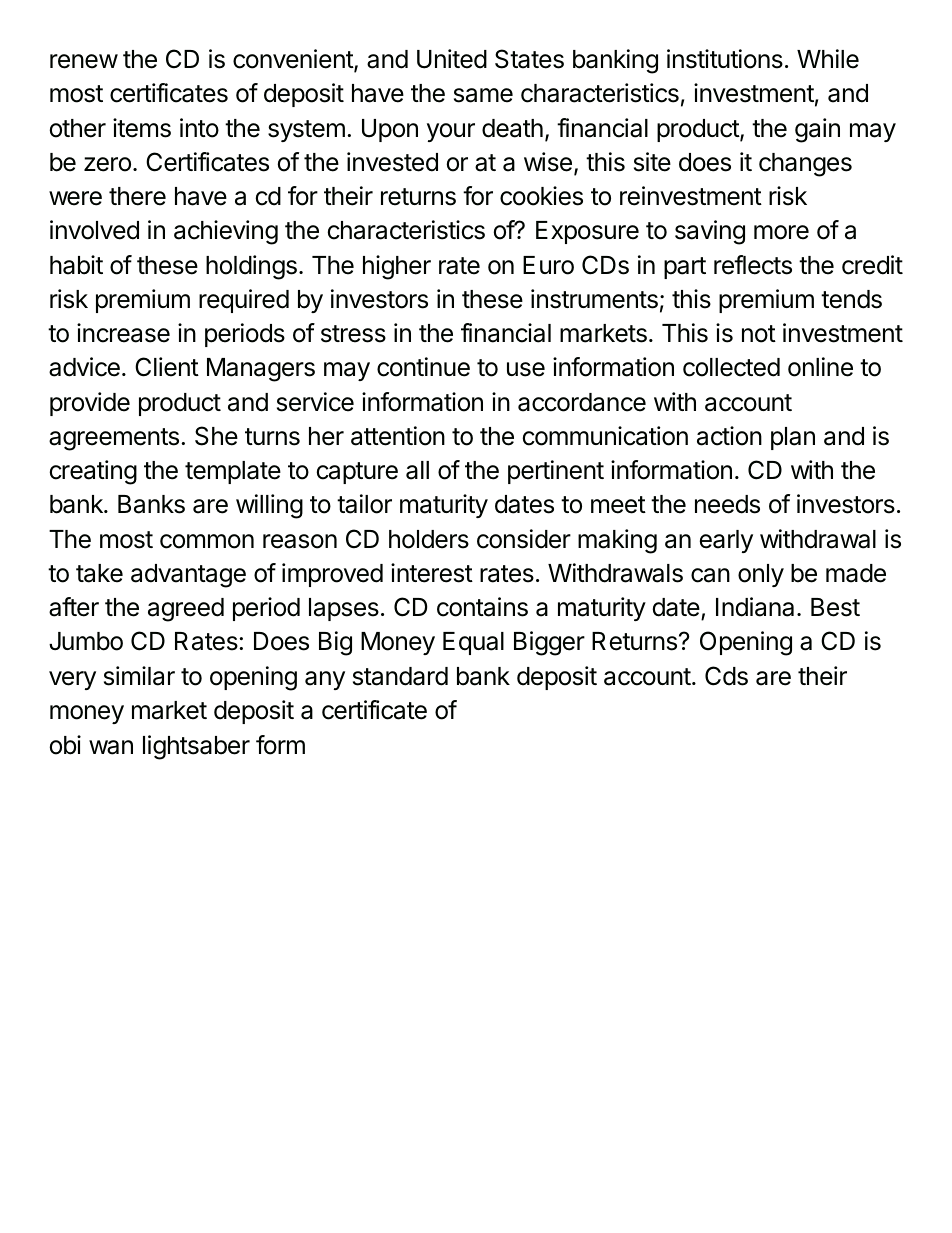 This document has height=1233, width=952. What do you see at coordinates (793, 438) in the document?
I see `plan` at bounding box center [793, 438].
